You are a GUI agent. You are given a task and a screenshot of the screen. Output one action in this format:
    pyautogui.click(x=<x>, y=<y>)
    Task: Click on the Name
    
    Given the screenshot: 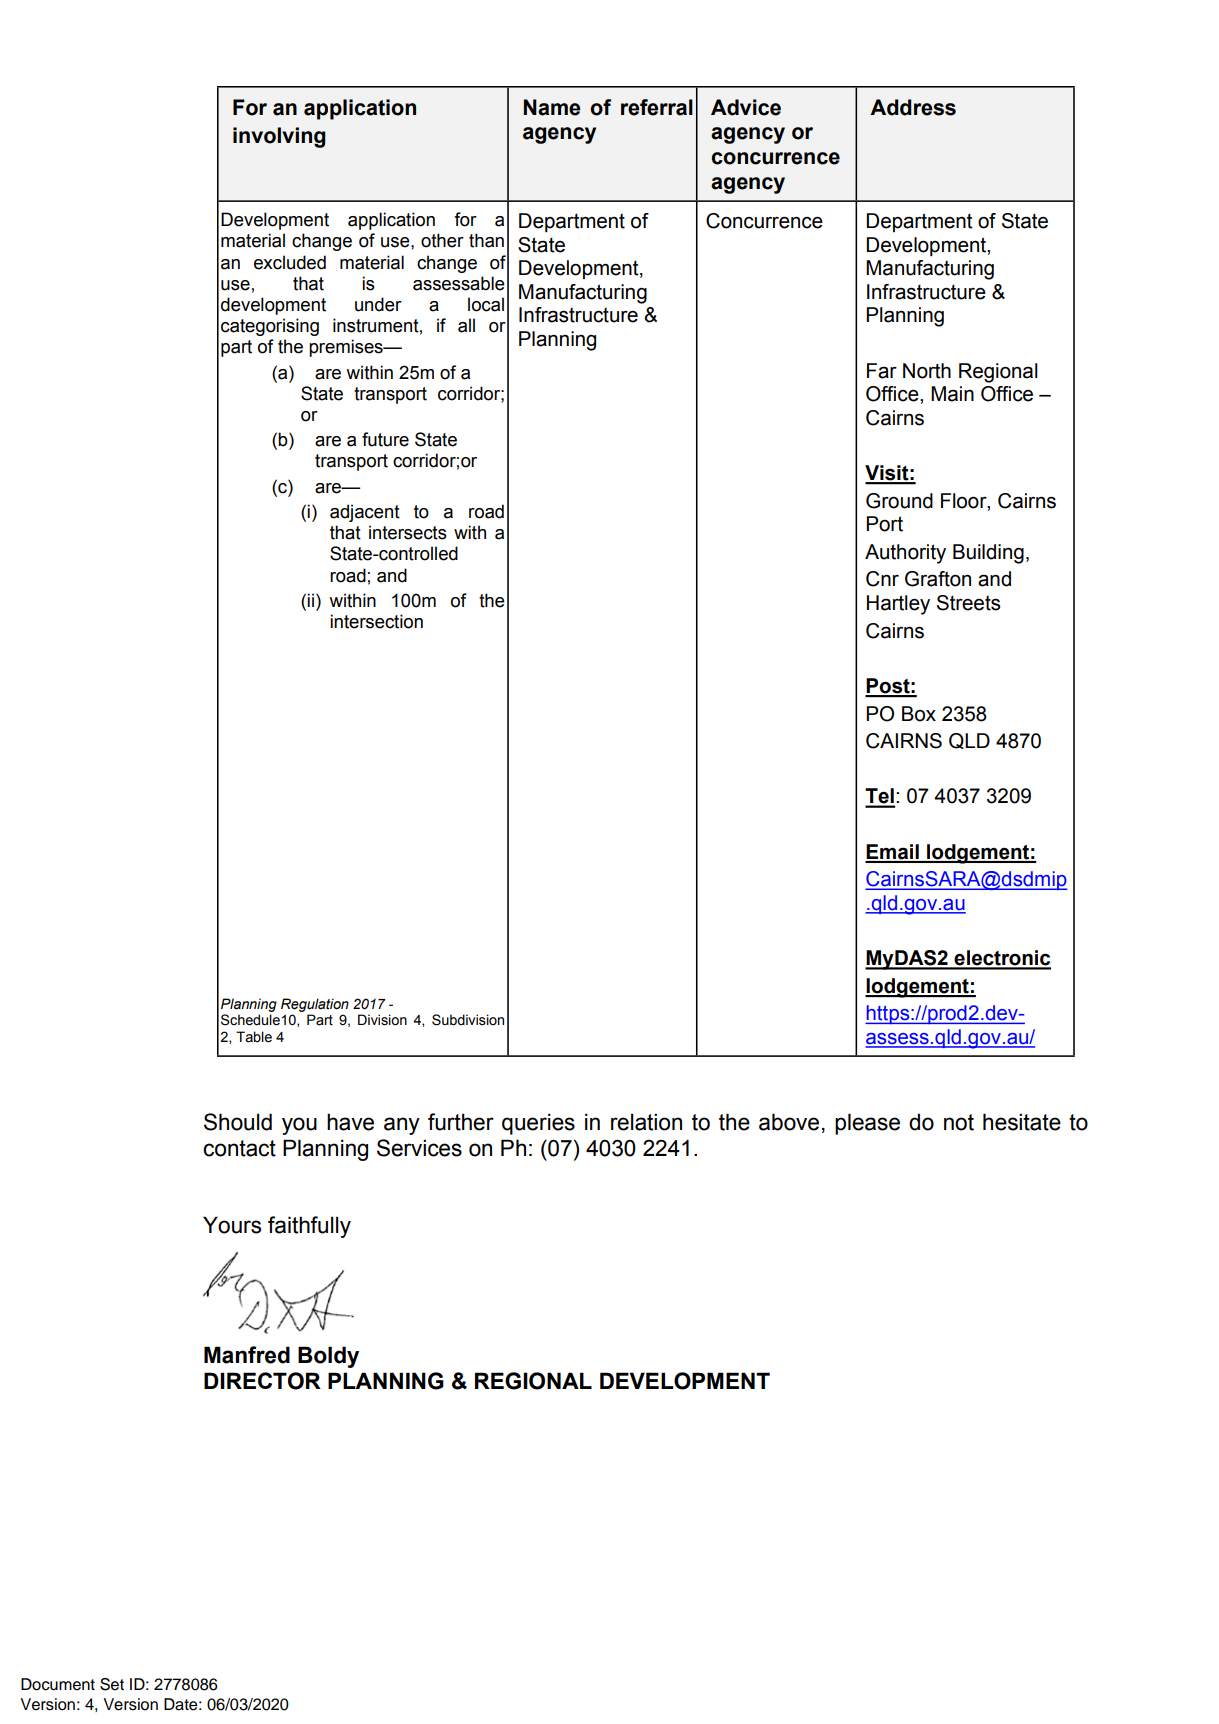 What is the action you would take?
    pyautogui.click(x=552, y=107)
